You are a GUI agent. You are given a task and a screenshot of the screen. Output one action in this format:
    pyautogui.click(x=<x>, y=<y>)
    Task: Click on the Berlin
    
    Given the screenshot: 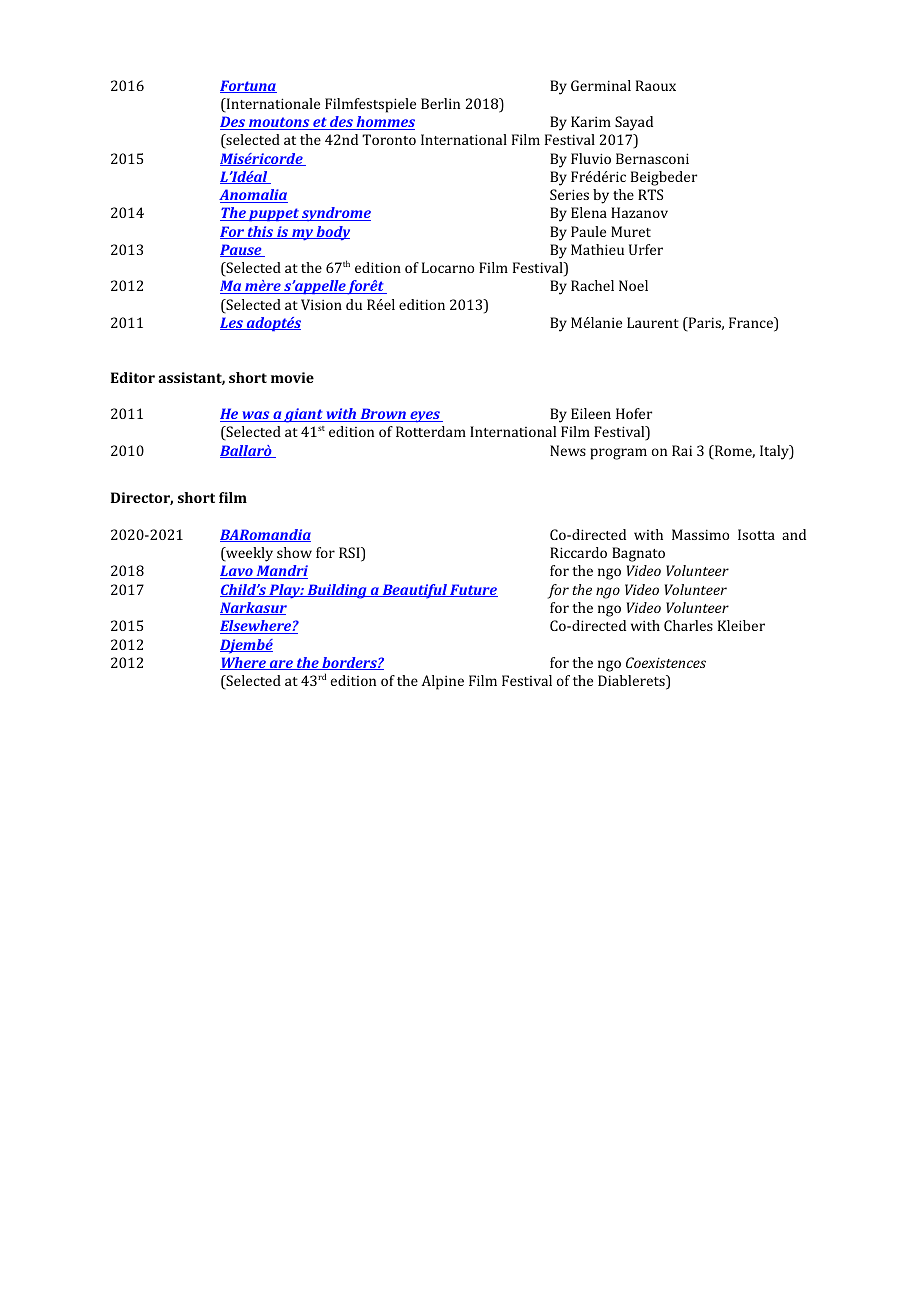 What is the action you would take?
    pyautogui.click(x=440, y=103)
